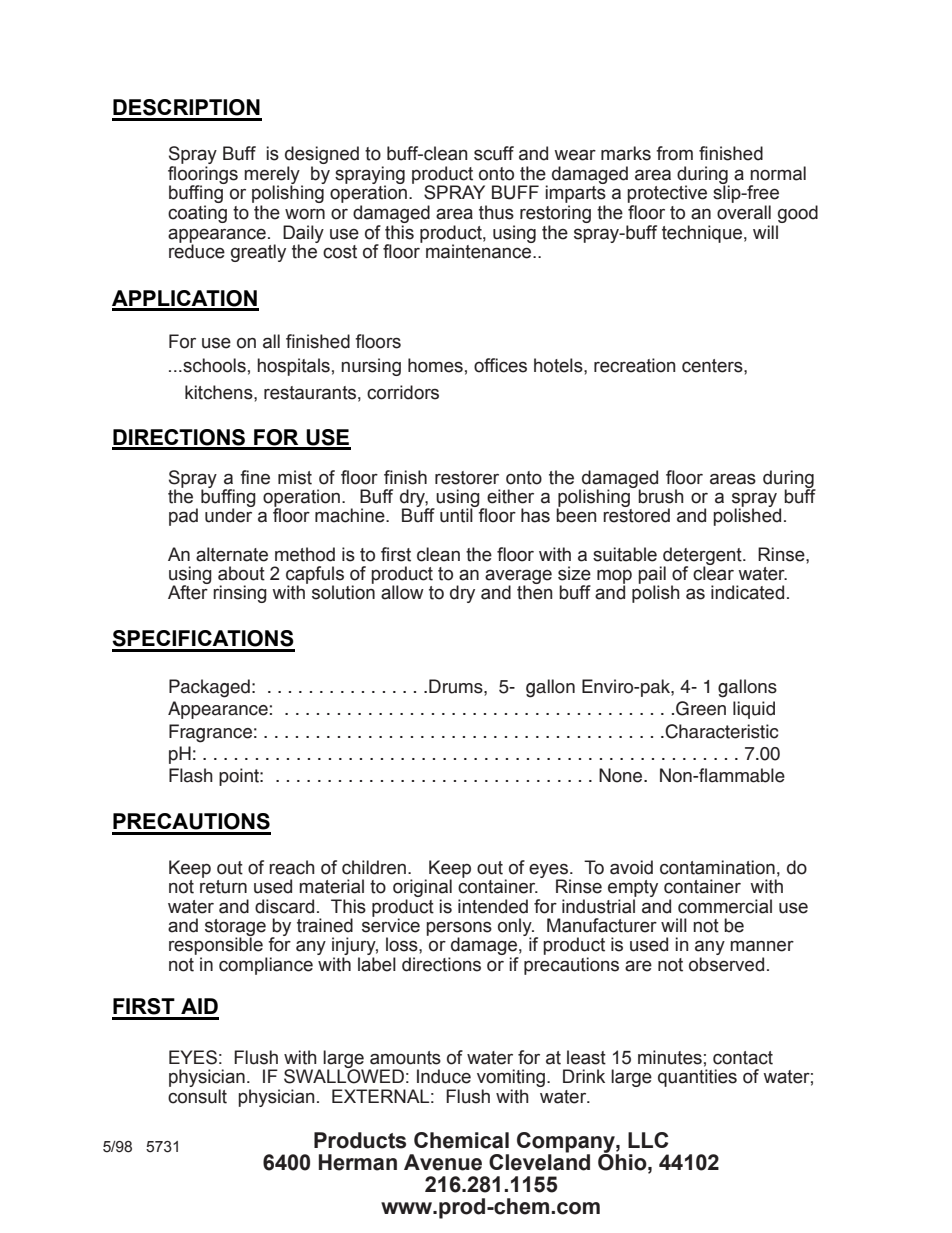 Image resolution: width=952 pixels, height=1233 pixels. What do you see at coordinates (273, 176) in the screenshot?
I see `merely` at bounding box center [273, 176].
